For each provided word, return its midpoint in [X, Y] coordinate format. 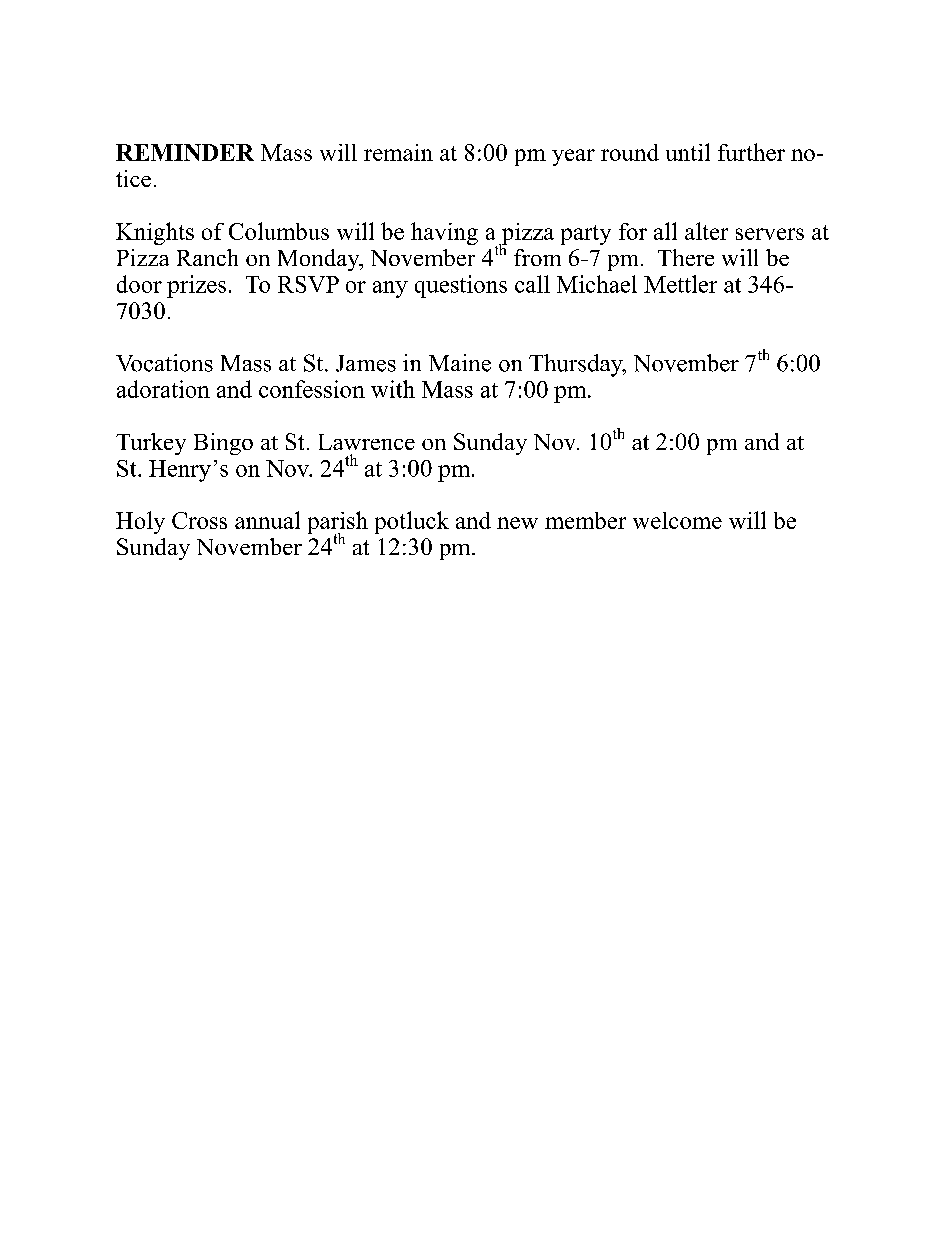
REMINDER [185, 152]
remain [398, 152]
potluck [412, 522]
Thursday [577, 365]
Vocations [164, 363]
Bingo [223, 444]
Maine [460, 363]
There [686, 257]
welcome [677, 520]
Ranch [207, 257]
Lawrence [367, 442]
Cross [199, 520]
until [688, 152]
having [444, 233]
